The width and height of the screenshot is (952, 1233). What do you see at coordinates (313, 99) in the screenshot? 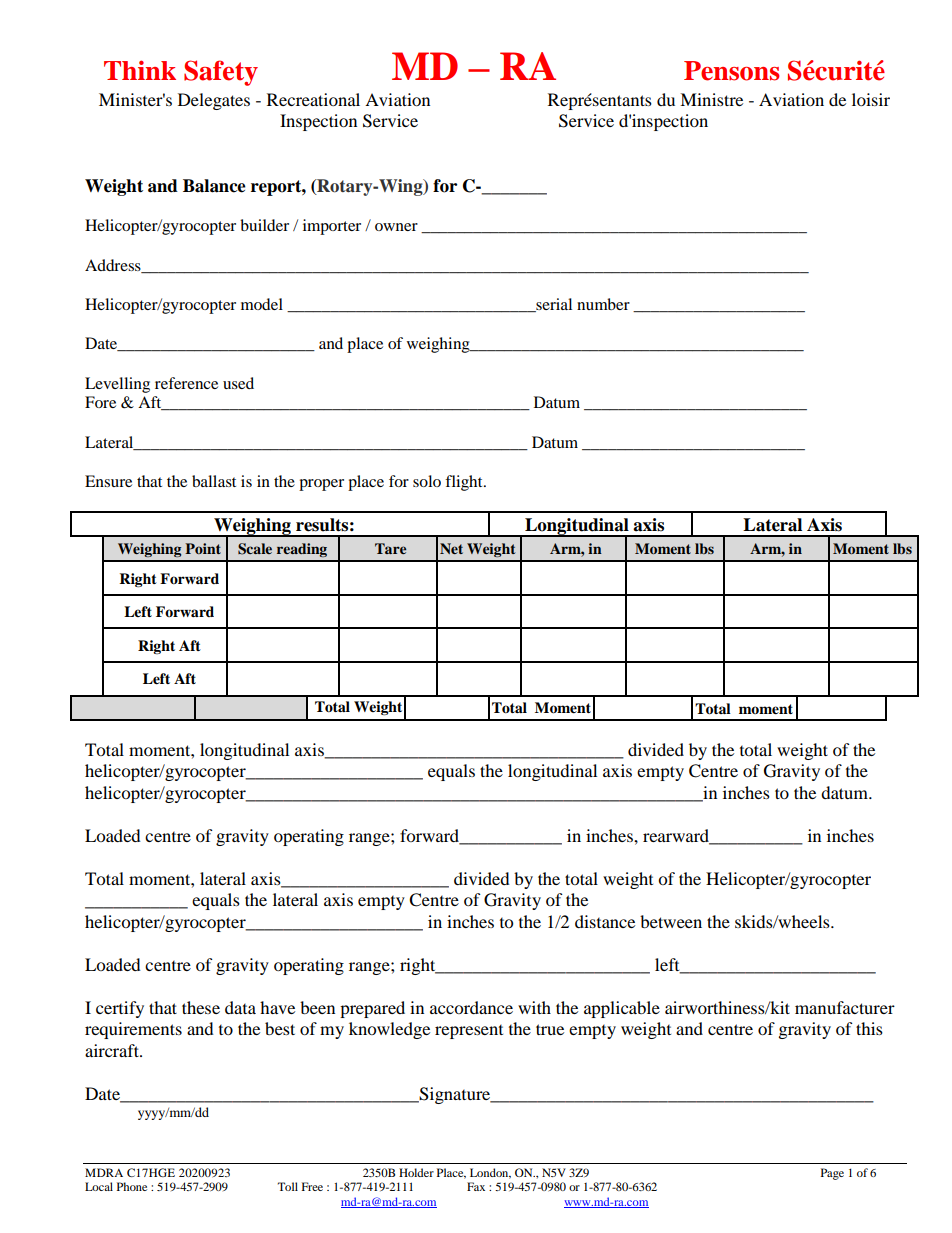
I see `Recreational` at bounding box center [313, 99].
